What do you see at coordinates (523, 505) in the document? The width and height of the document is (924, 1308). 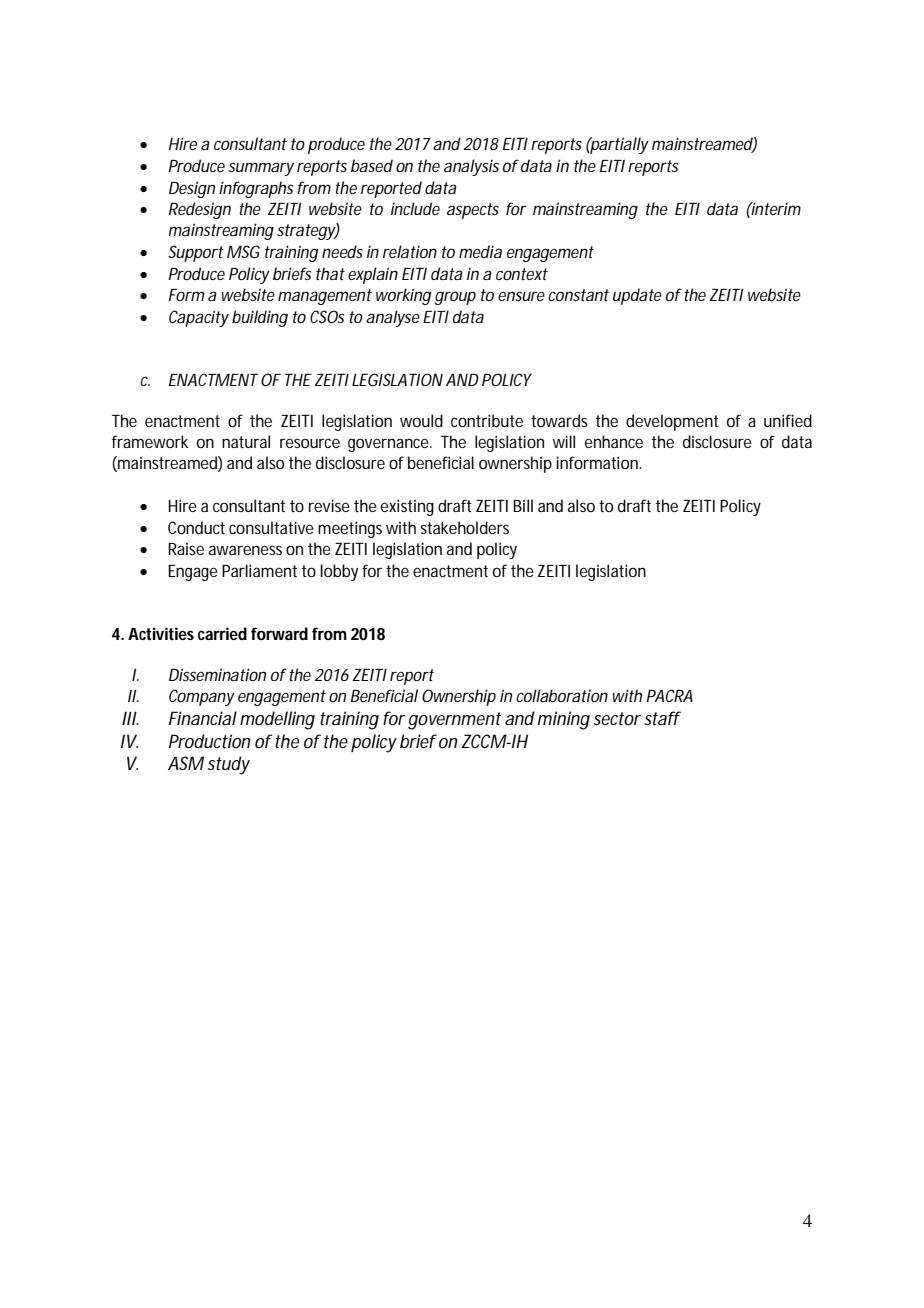 I see `Bill` at bounding box center [523, 505].
